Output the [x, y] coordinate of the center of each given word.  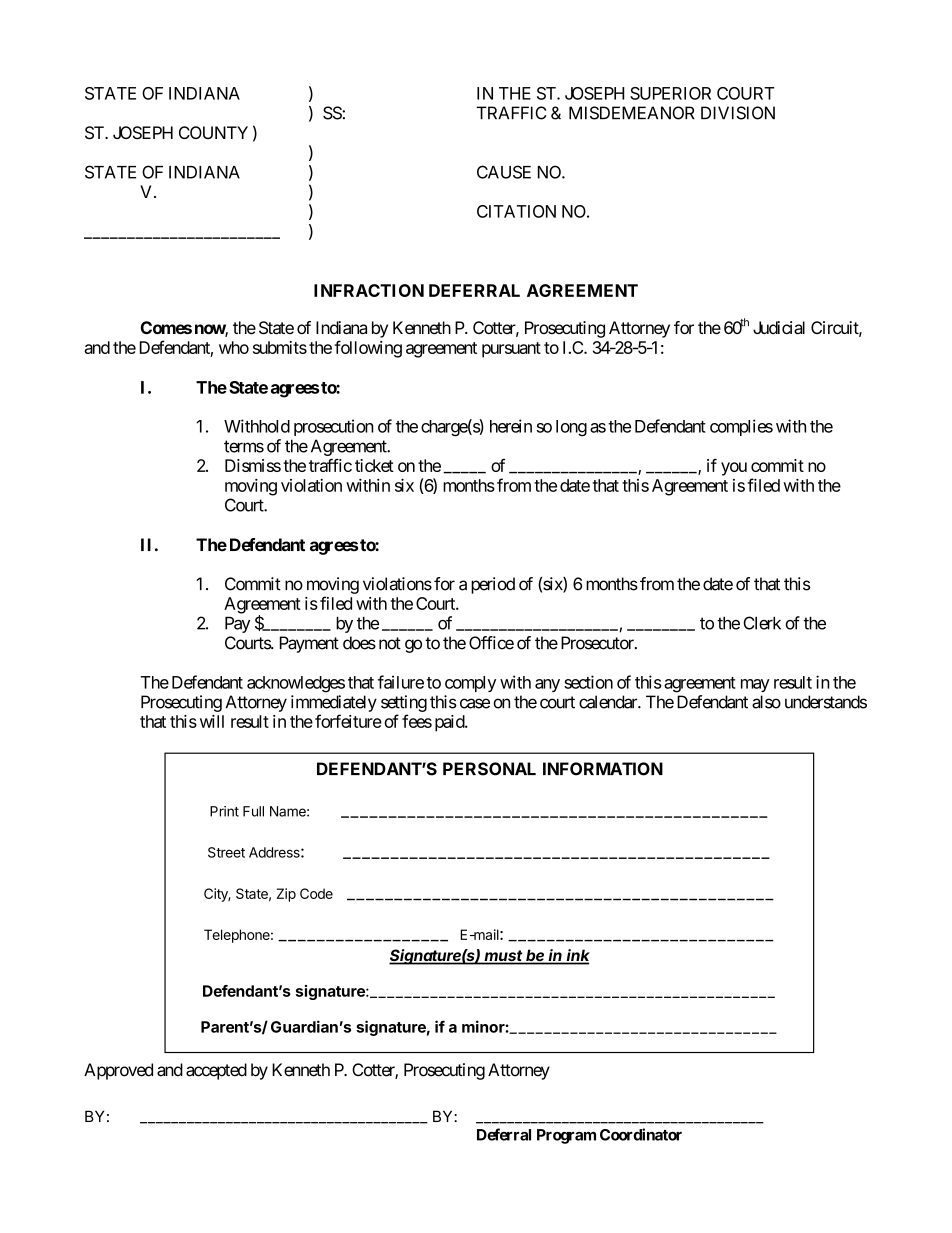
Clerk [762, 623]
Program [566, 1136]
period [493, 585]
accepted [216, 1071]
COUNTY [213, 132]
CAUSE [504, 172]
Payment [309, 644]
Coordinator [641, 1134]
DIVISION [738, 113]
